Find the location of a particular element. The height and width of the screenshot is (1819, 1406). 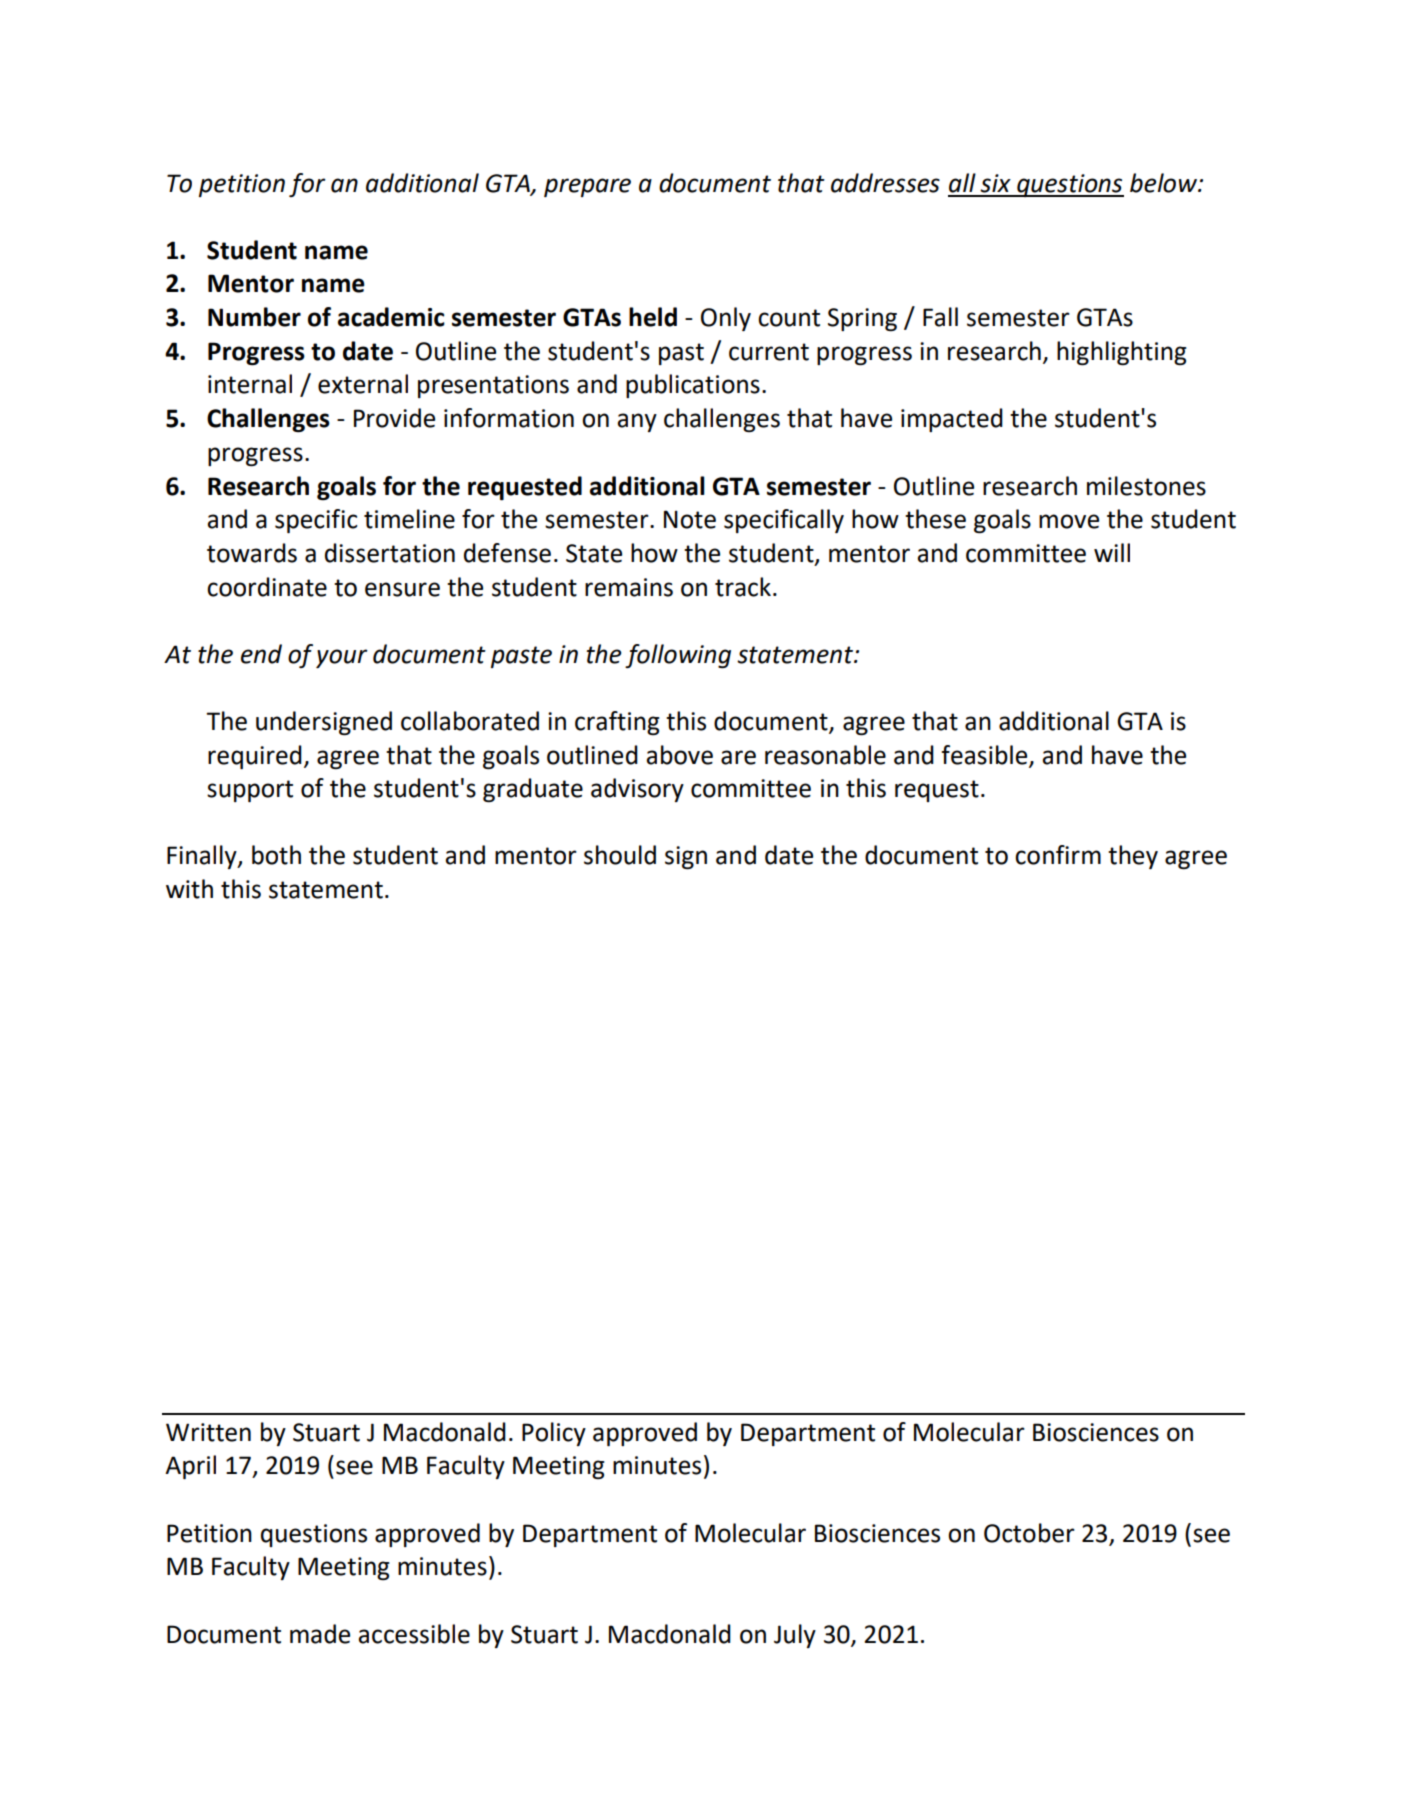

July is located at coordinates (795, 1636).
